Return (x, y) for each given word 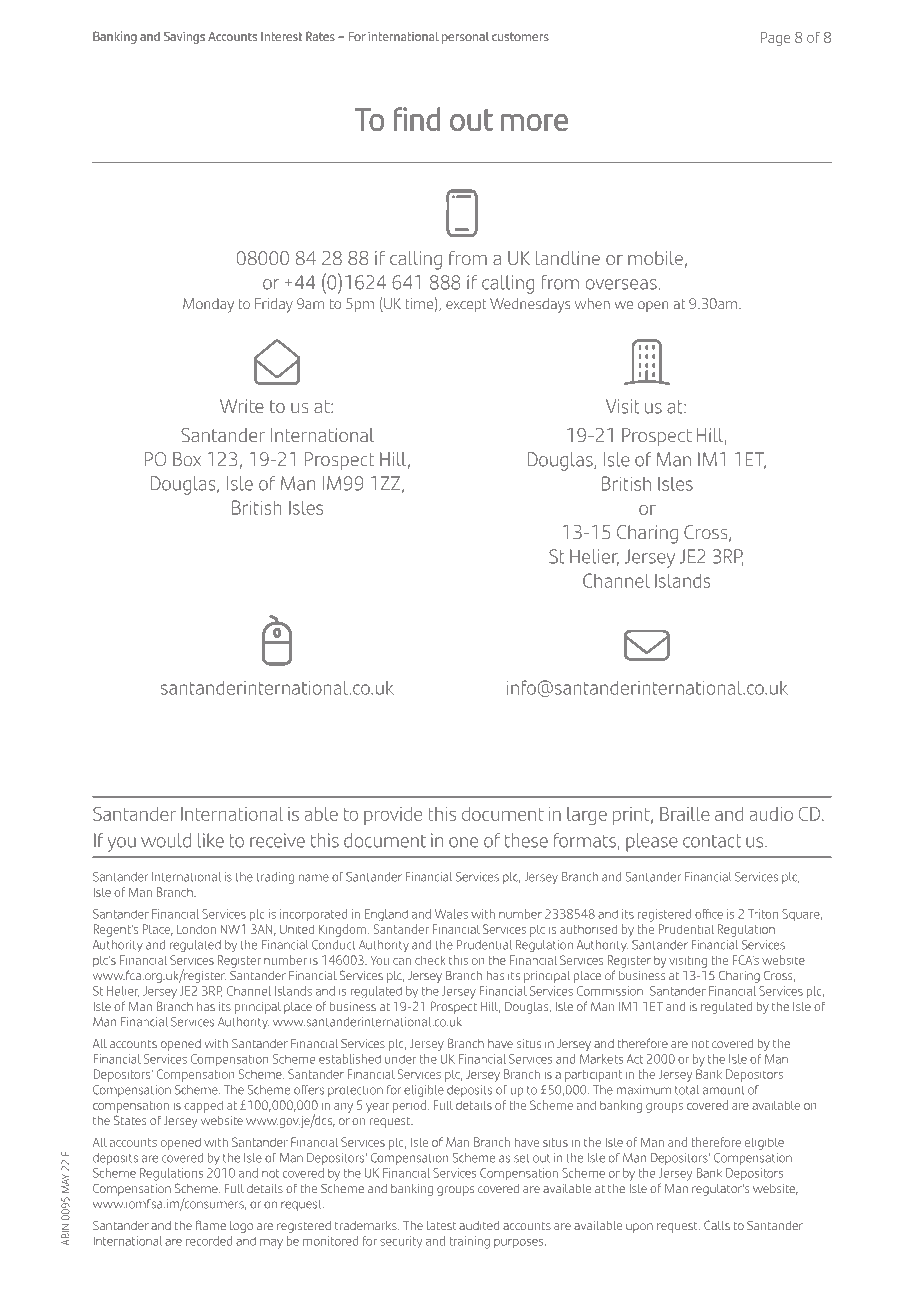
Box (187, 459)
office (709, 914)
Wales (451, 914)
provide (393, 816)
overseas (621, 284)
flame (211, 1225)
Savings (184, 37)
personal (465, 38)
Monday (208, 305)
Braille (685, 813)
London (196, 929)
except (466, 305)
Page (775, 39)
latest (442, 1225)
